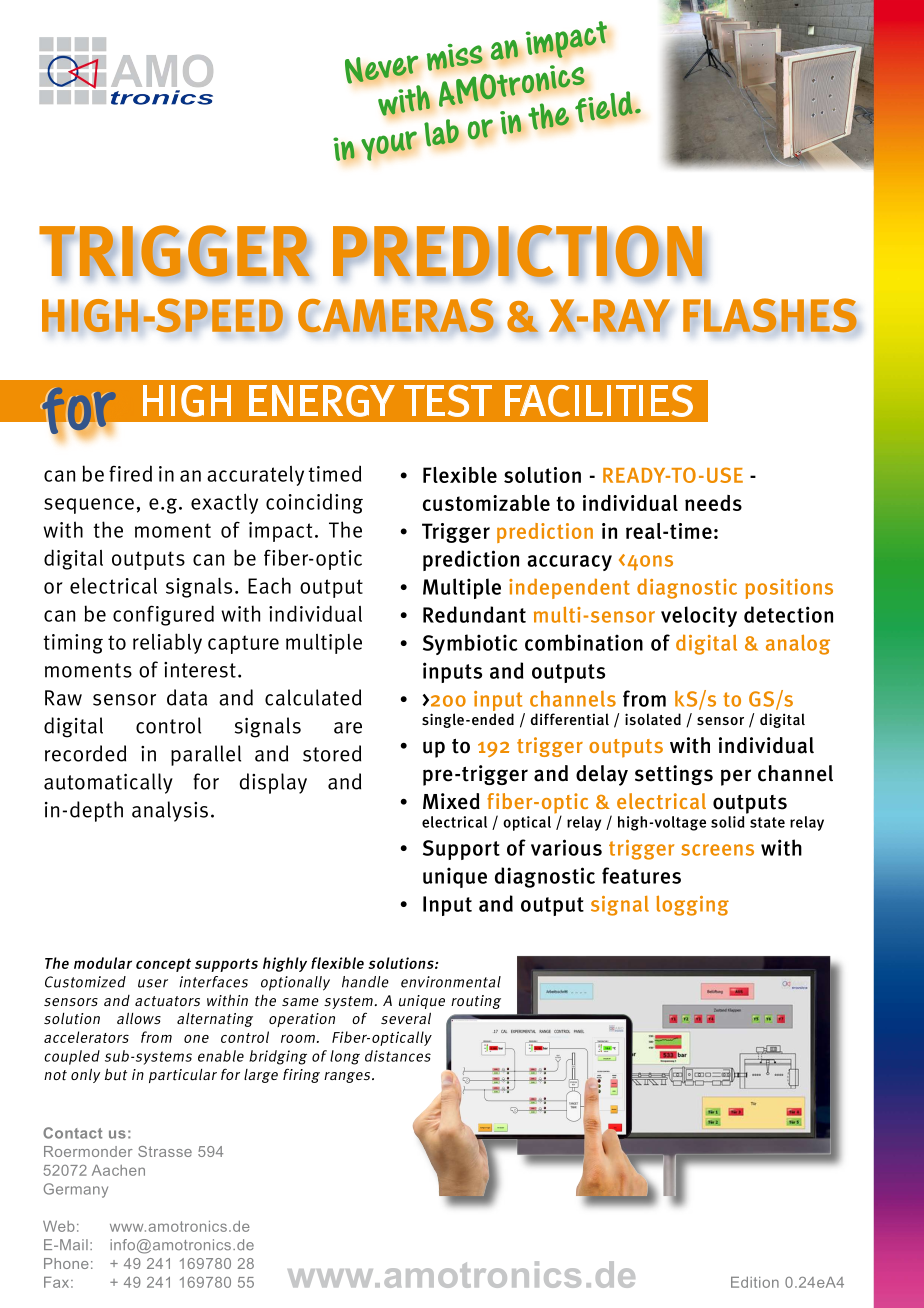 The width and height of the screenshot is (924, 1308). Describe the element at coordinates (755, 1282) in the screenshot. I see `Edition` at that location.
